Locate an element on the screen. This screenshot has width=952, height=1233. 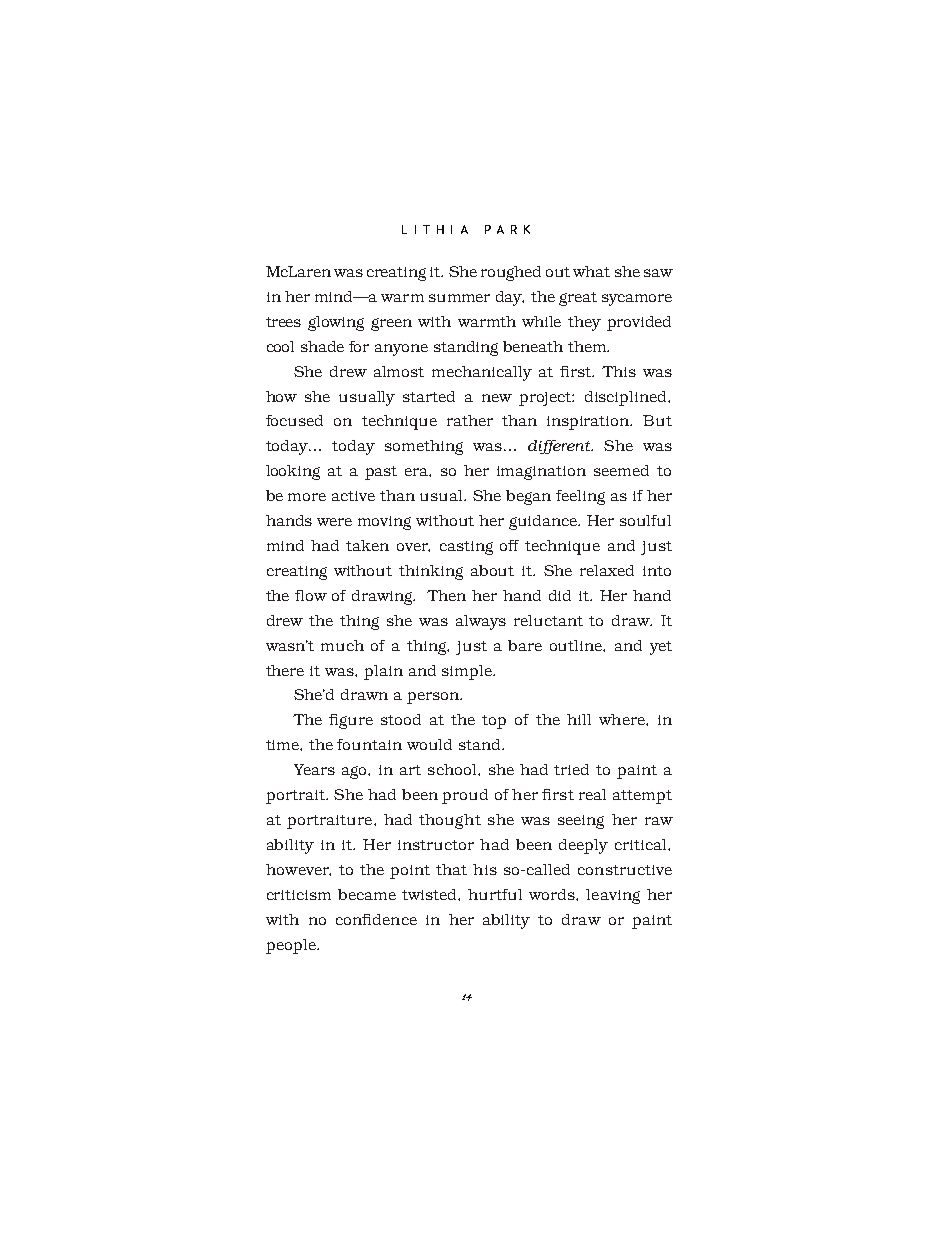
people is located at coordinates (292, 946).
